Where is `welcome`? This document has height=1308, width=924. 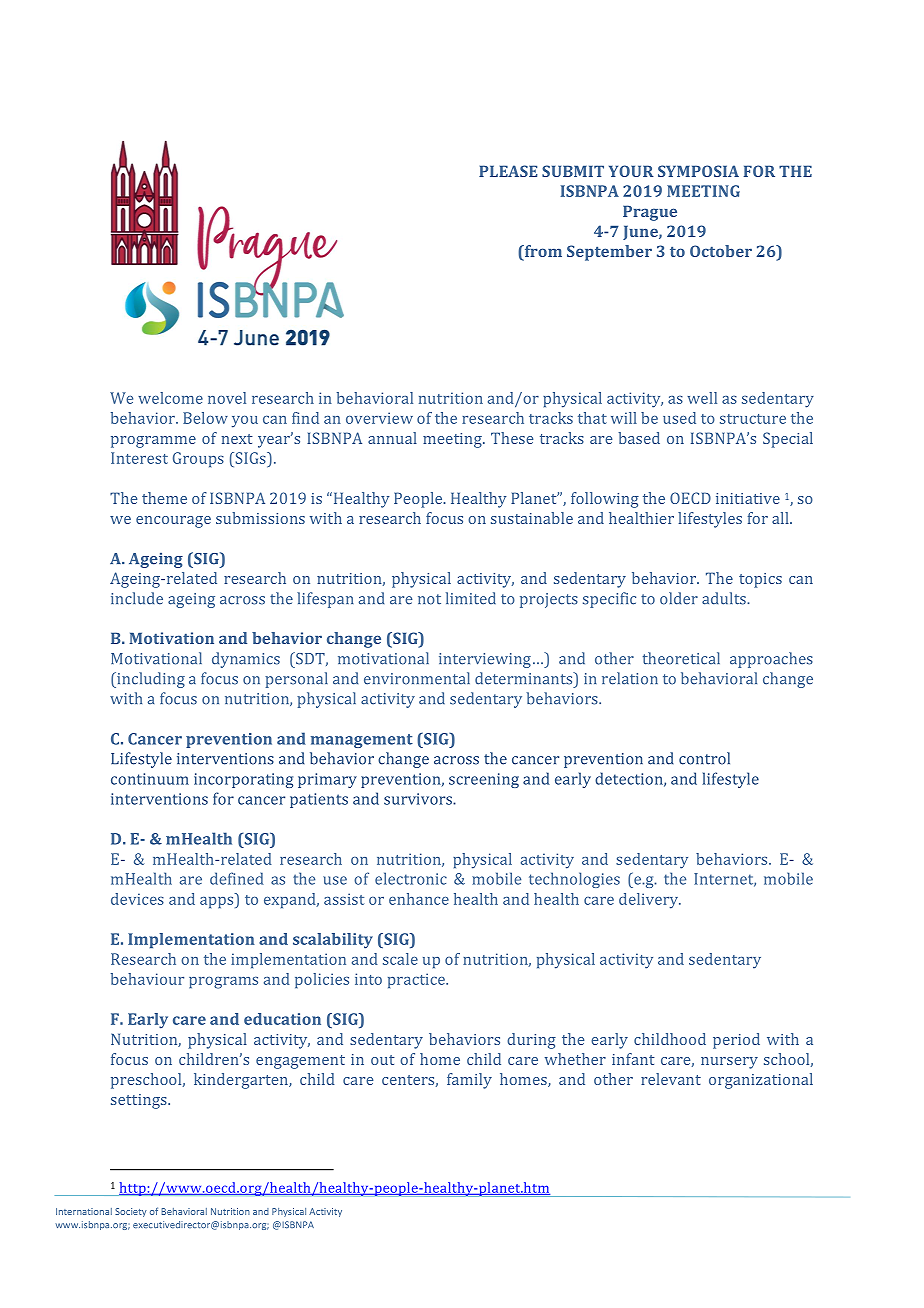
welcome is located at coordinates (170, 398).
